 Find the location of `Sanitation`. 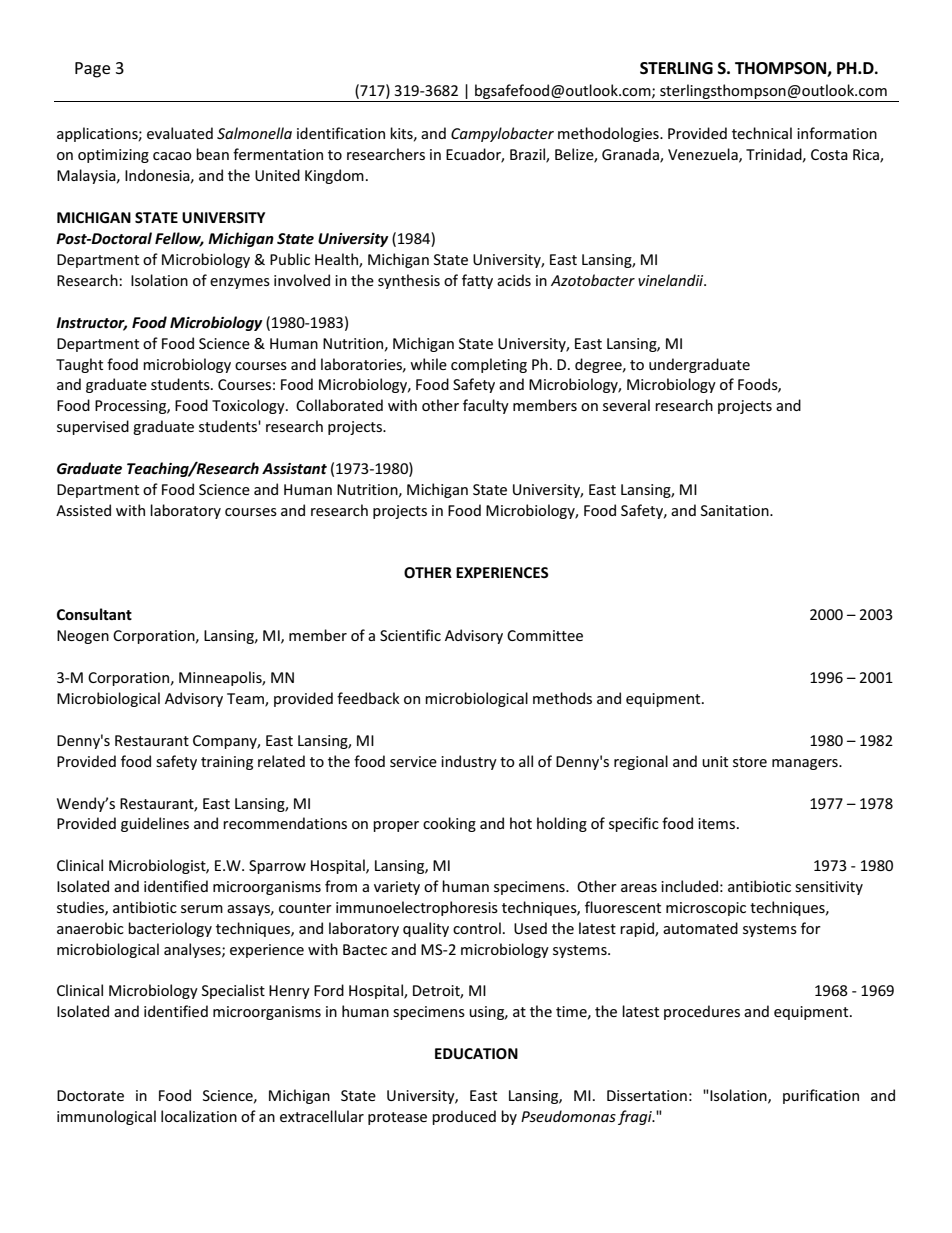

Sanitation is located at coordinates (736, 510).
